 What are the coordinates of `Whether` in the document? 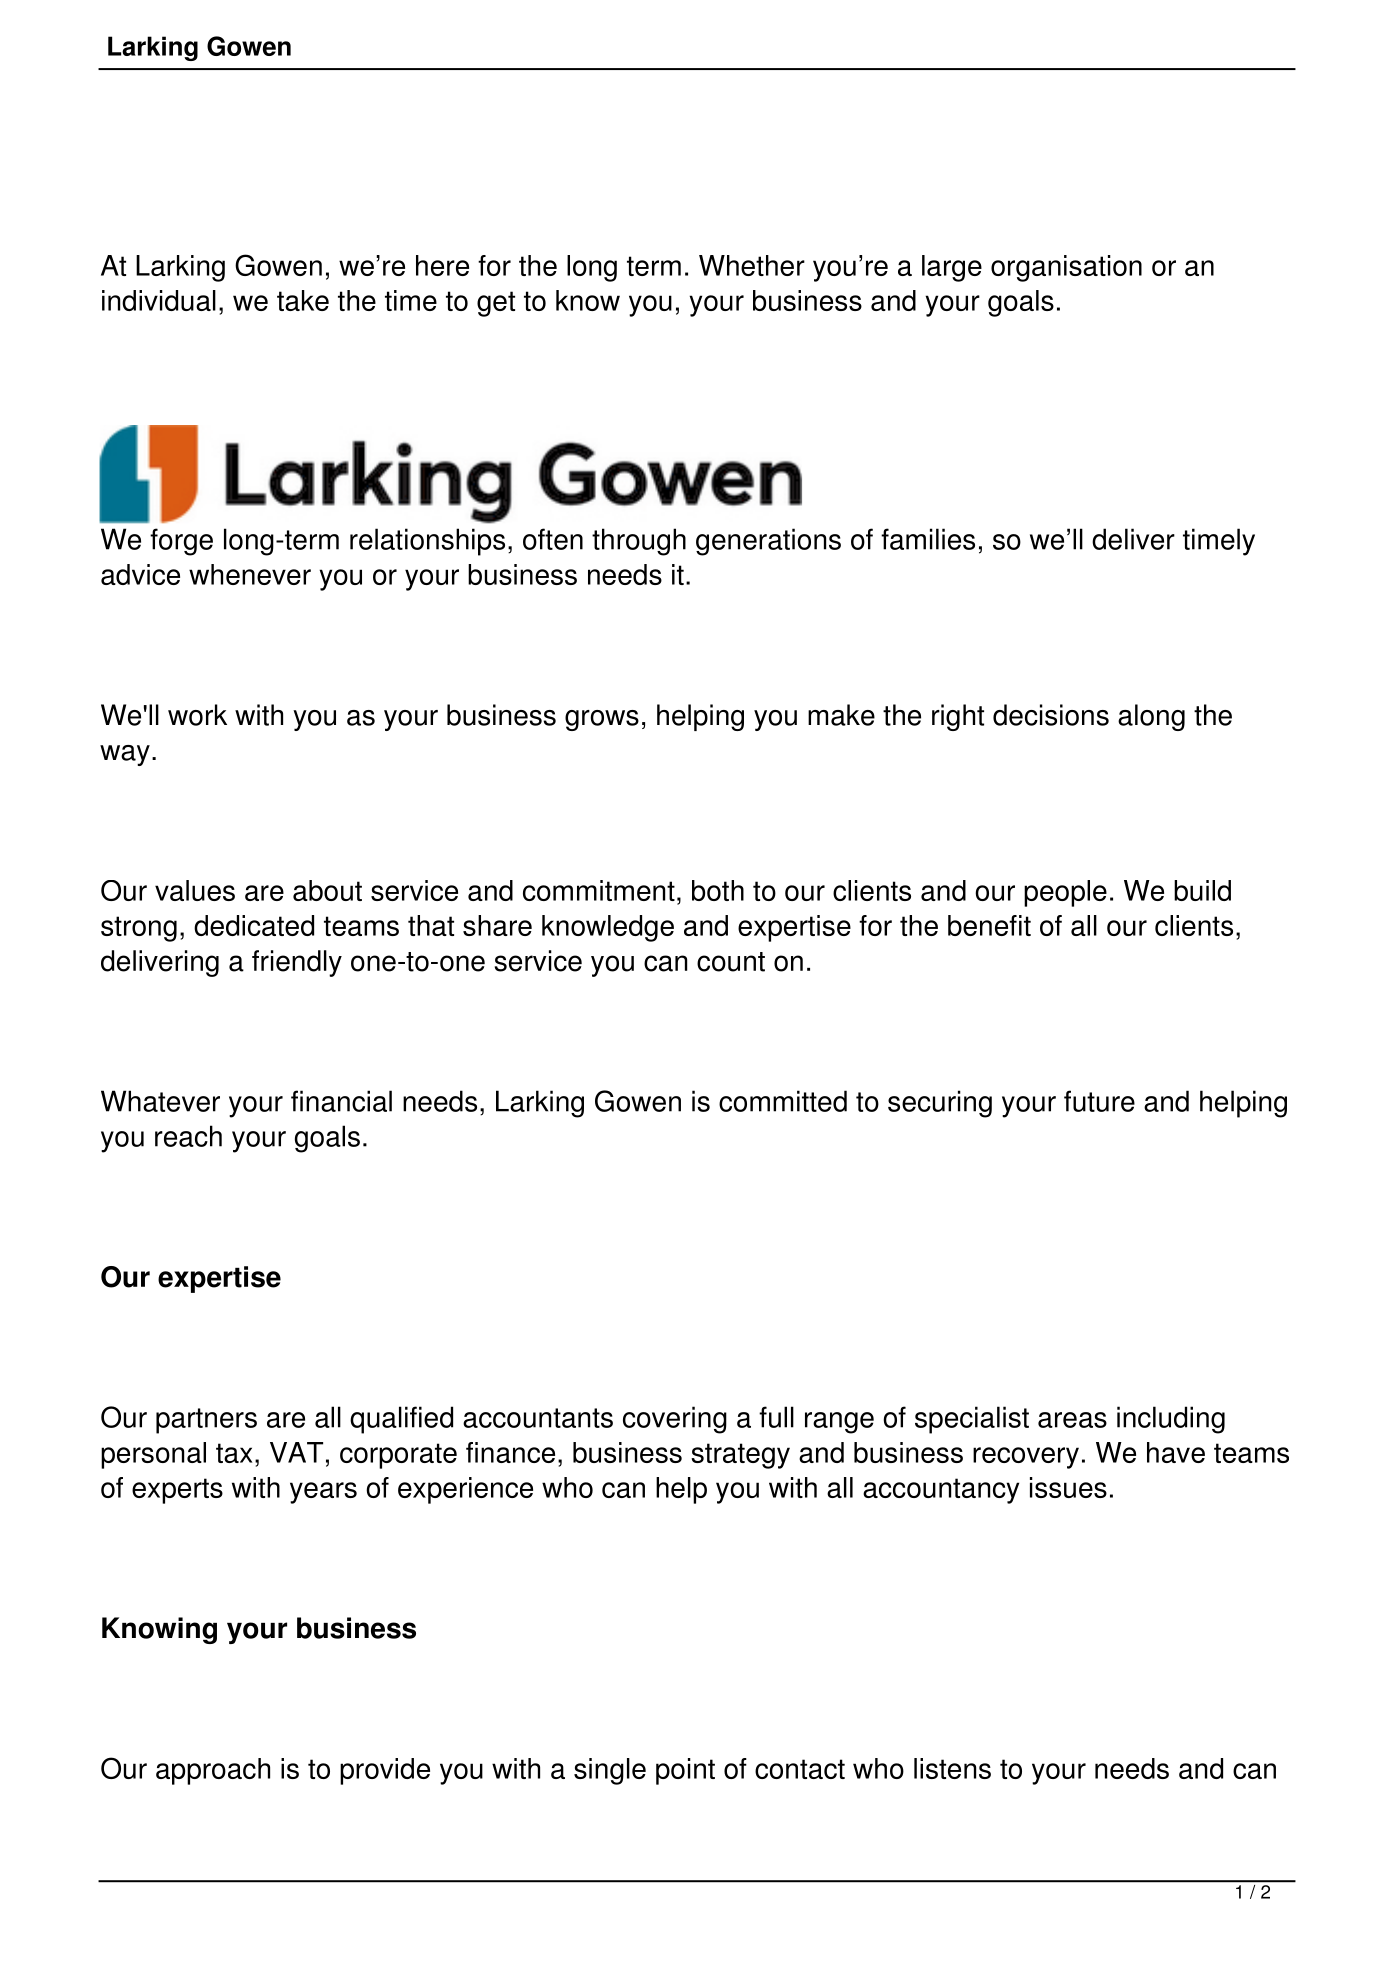 It's located at (752, 265).
